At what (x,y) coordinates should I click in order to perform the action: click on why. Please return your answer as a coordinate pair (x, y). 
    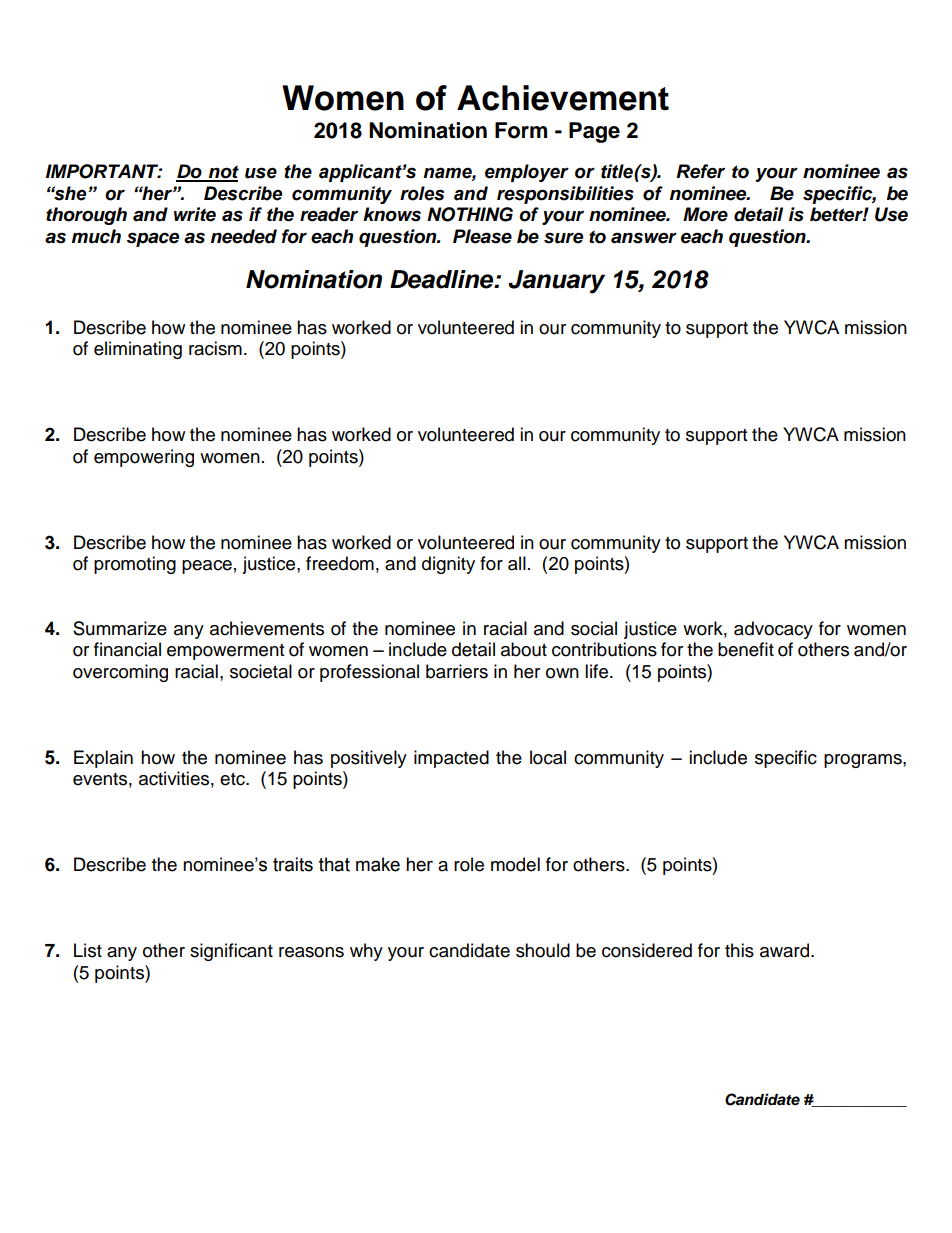
    Looking at the image, I should click on (366, 952).
